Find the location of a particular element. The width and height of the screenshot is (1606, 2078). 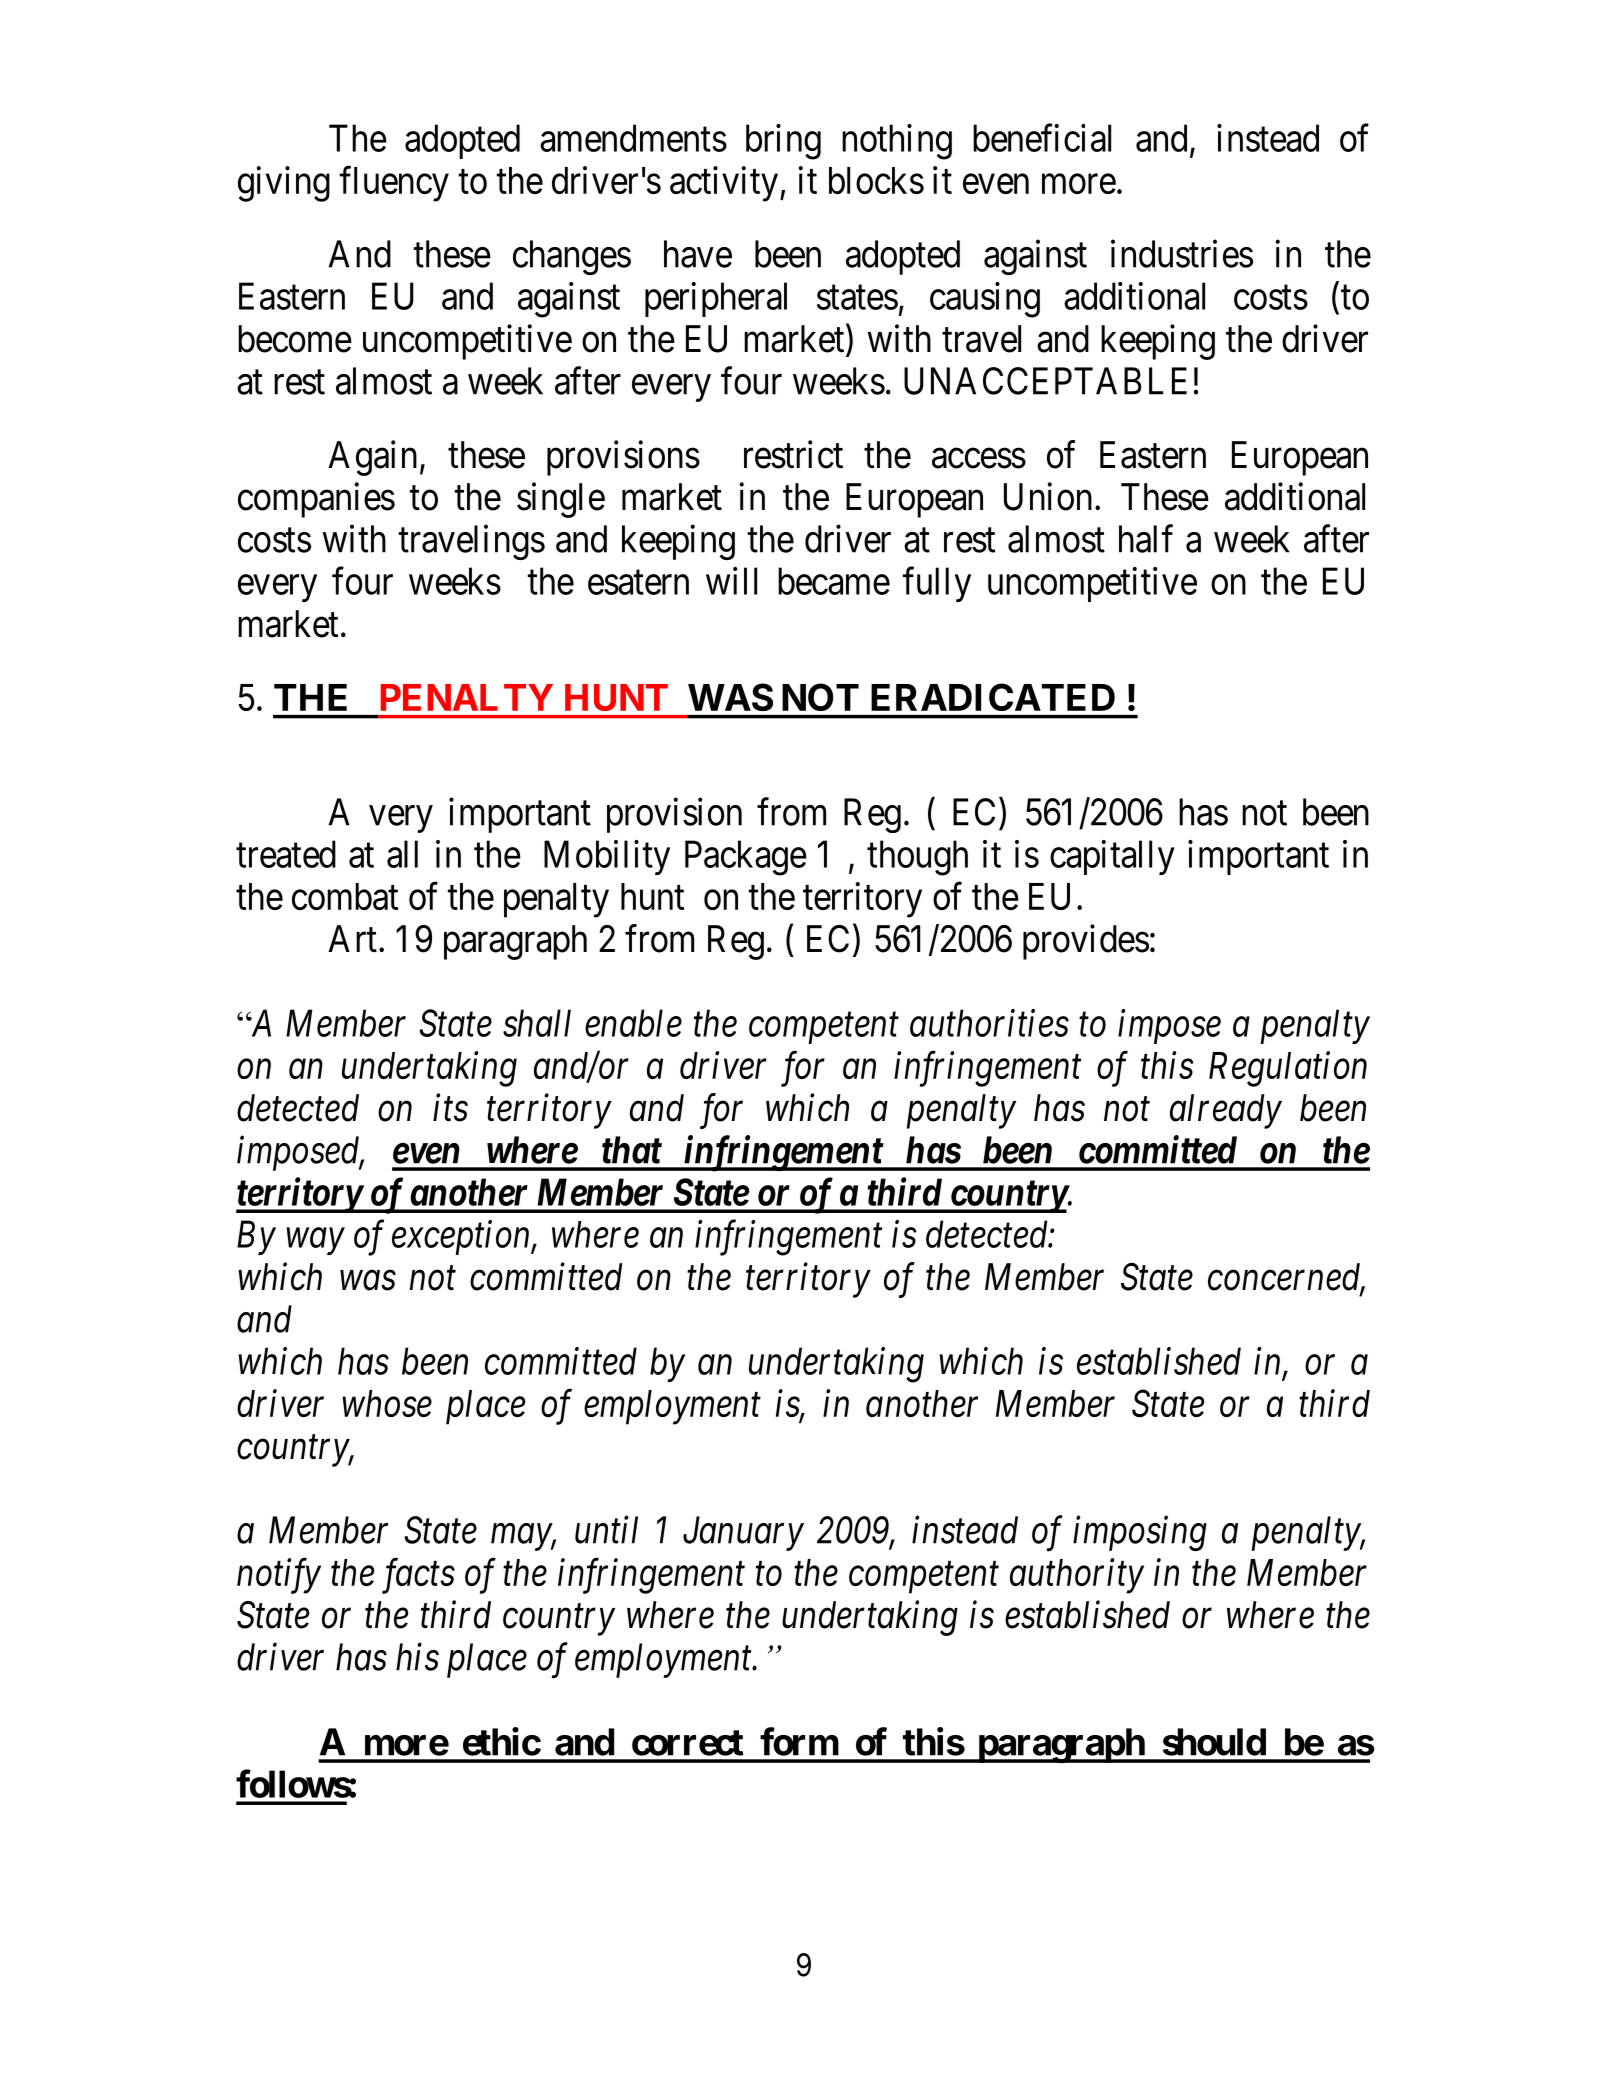

beneficial is located at coordinates (1042, 138).
